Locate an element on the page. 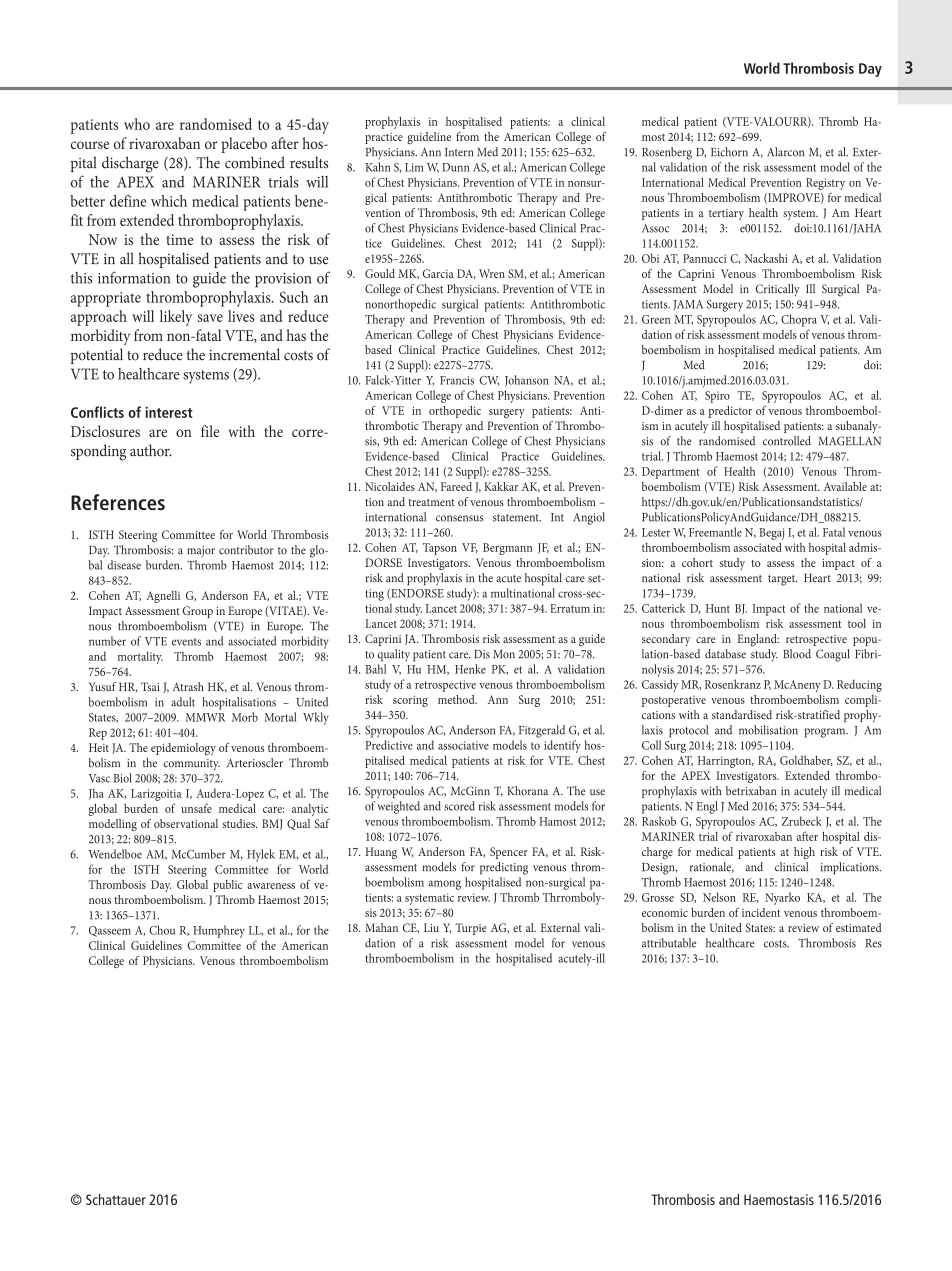 The height and width of the document is (1271, 952). Dunn is located at coordinates (456, 167).
